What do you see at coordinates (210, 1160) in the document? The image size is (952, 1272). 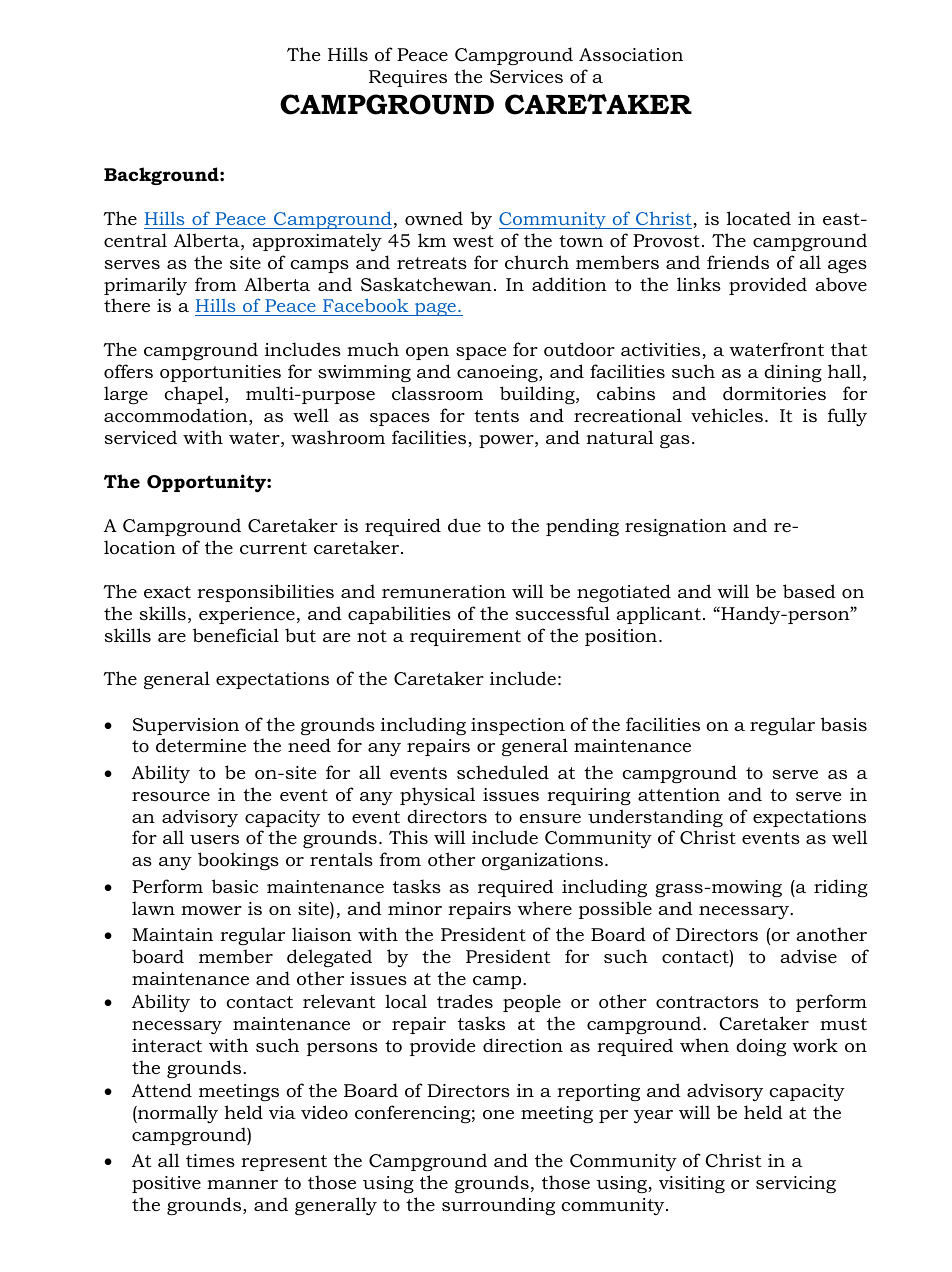 I see `times` at bounding box center [210, 1160].
